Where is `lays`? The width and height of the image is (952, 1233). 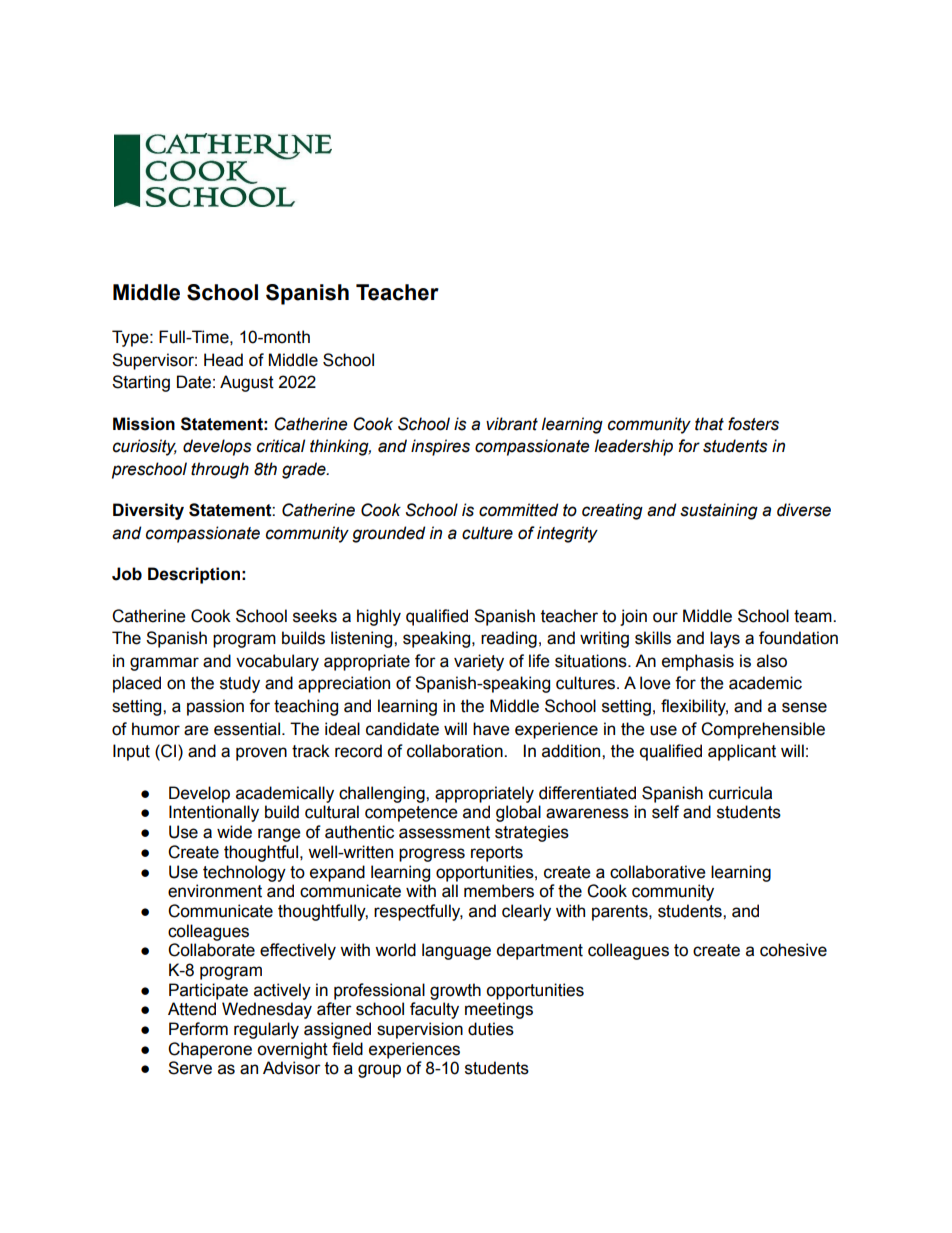
lays is located at coordinates (725, 639).
